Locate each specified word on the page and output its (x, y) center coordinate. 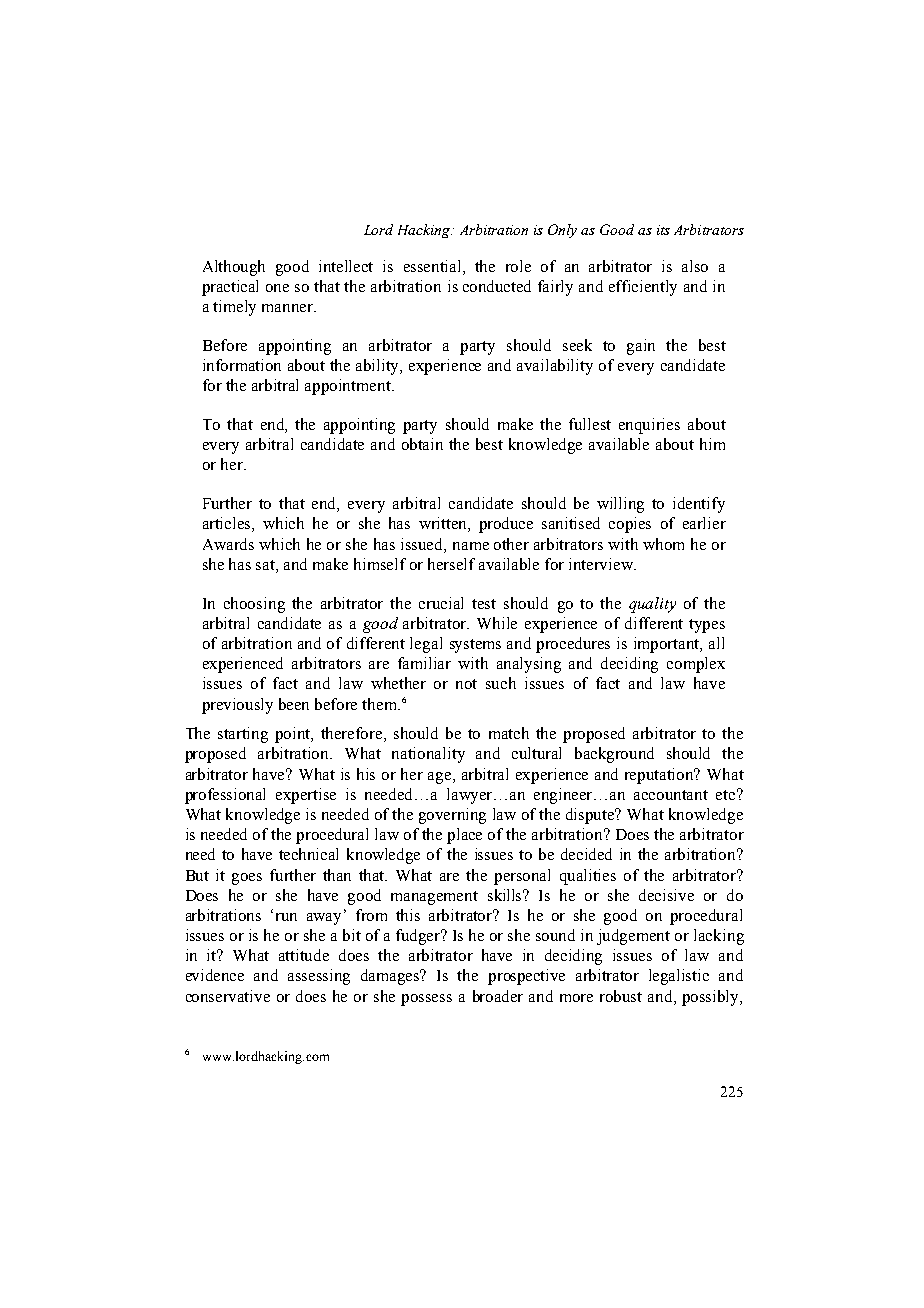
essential (434, 266)
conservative (228, 996)
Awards (228, 544)
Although (234, 268)
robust (621, 996)
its (663, 230)
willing (620, 505)
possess (426, 1000)
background (614, 755)
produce (506, 525)
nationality (428, 755)
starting (243, 735)
